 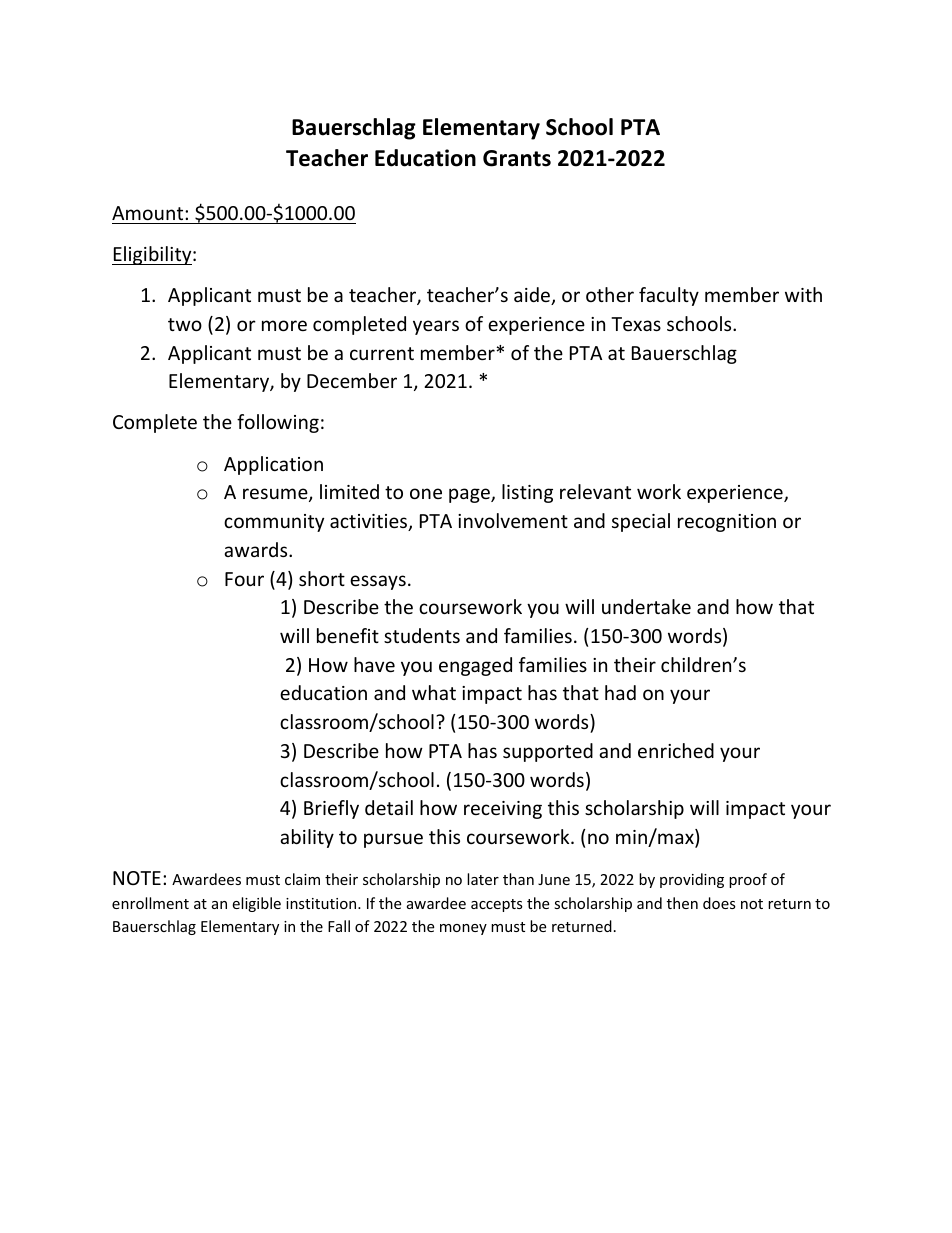 What do you see at coordinates (719, 903) in the screenshot?
I see `does` at bounding box center [719, 903].
